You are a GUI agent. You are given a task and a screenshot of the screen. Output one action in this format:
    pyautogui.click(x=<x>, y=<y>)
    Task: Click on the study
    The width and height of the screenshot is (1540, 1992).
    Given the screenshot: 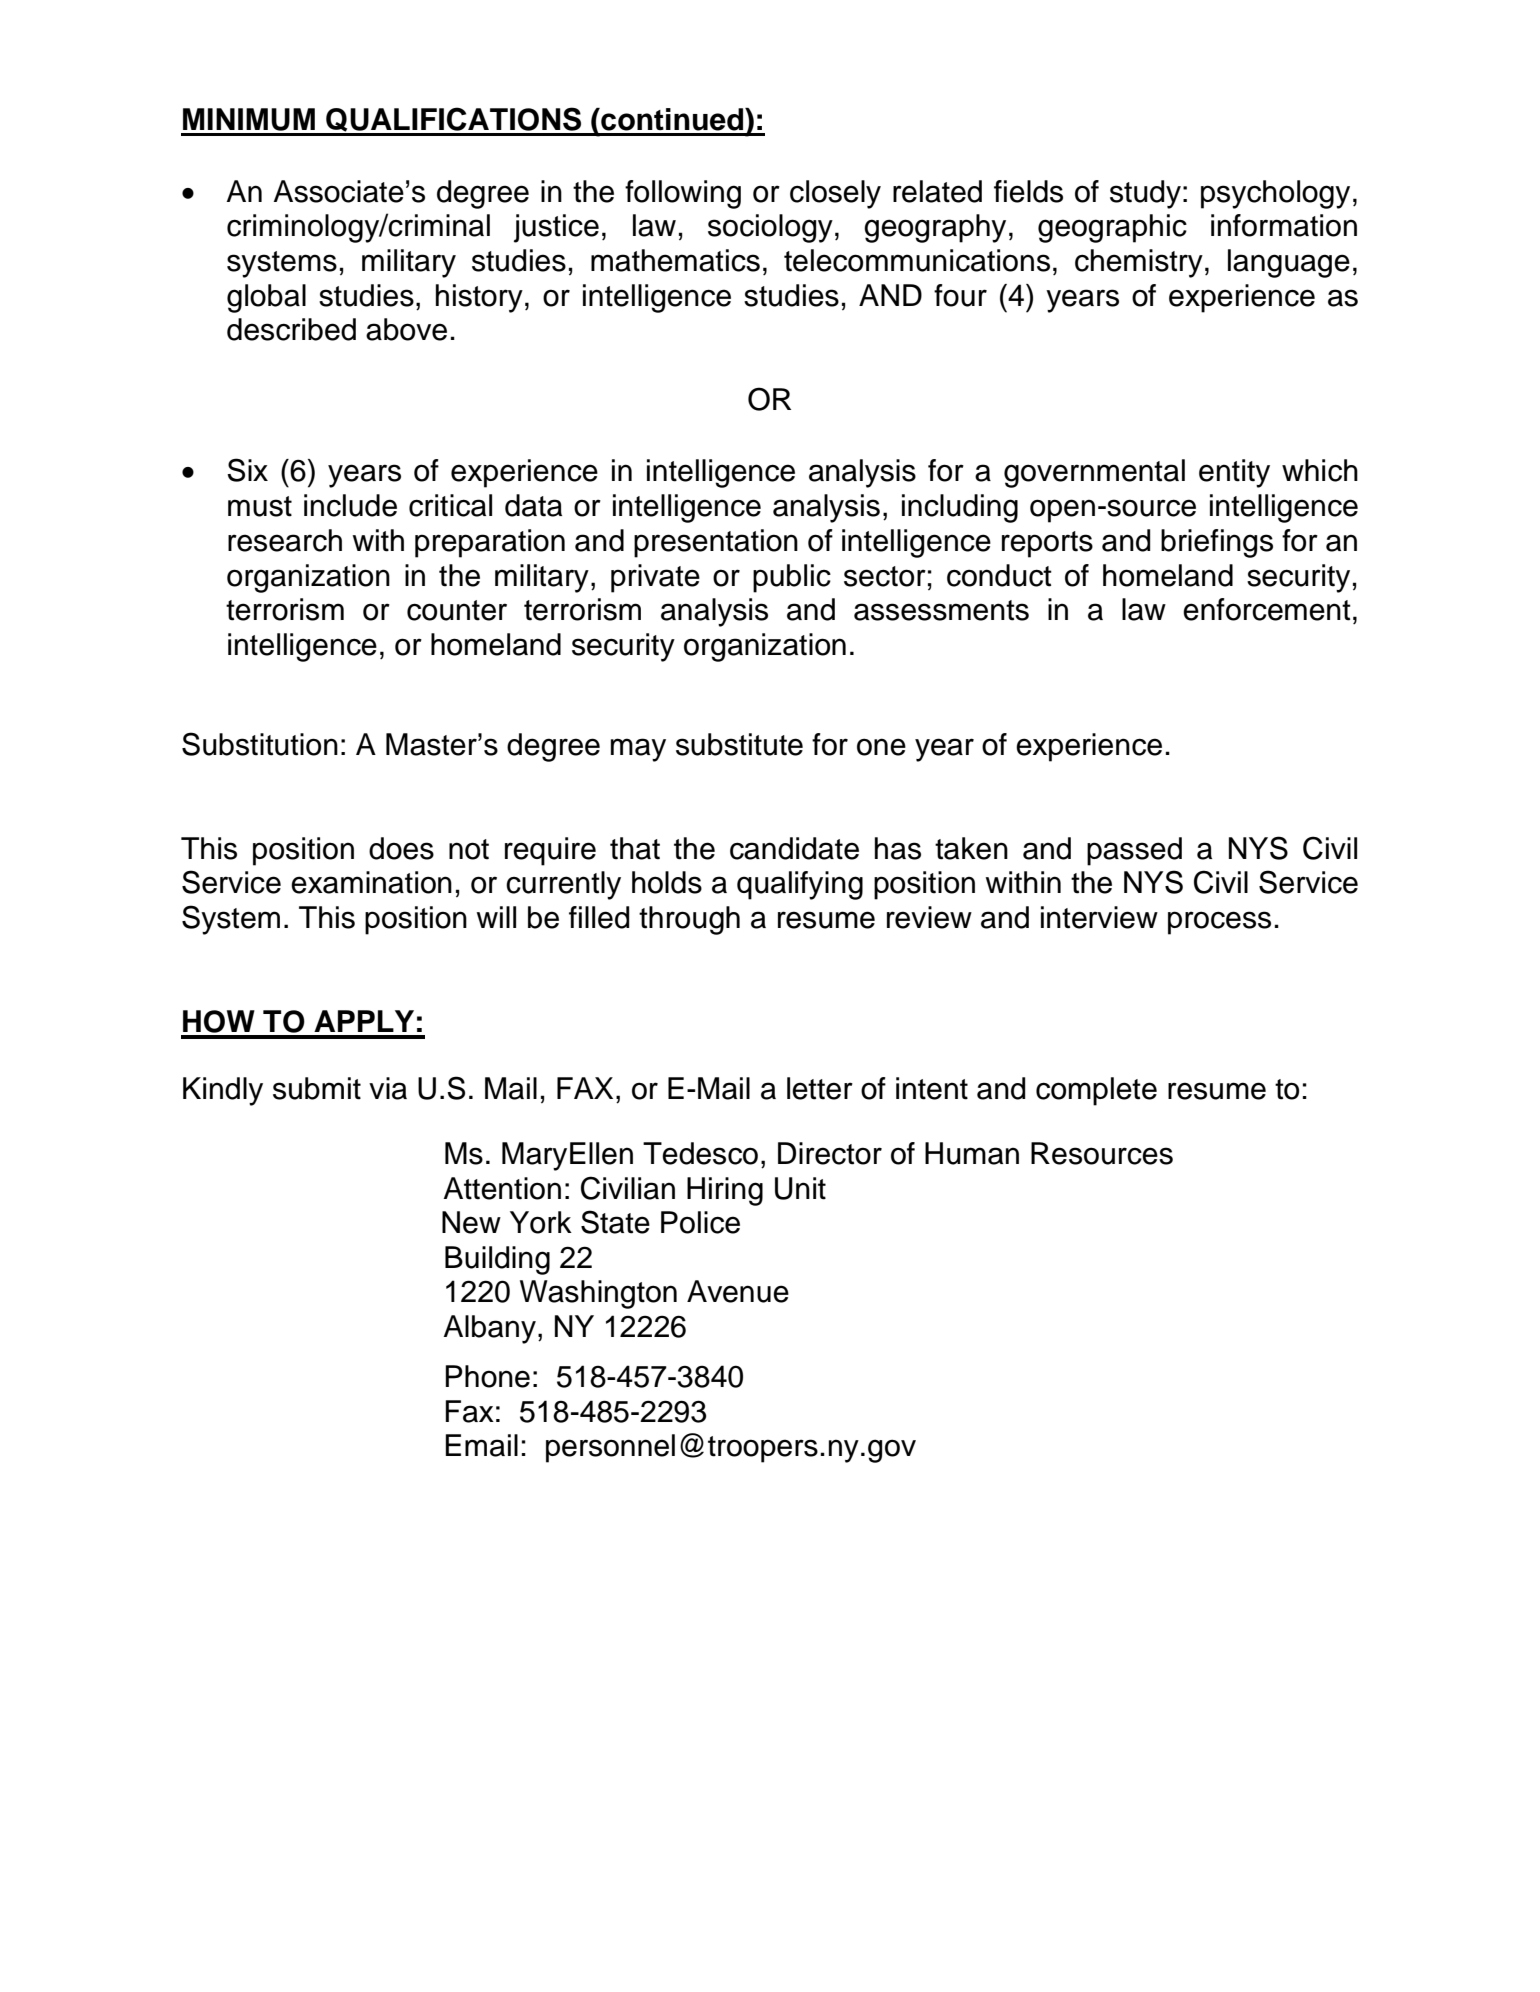 What is the action you would take?
    pyautogui.click(x=1145, y=194)
